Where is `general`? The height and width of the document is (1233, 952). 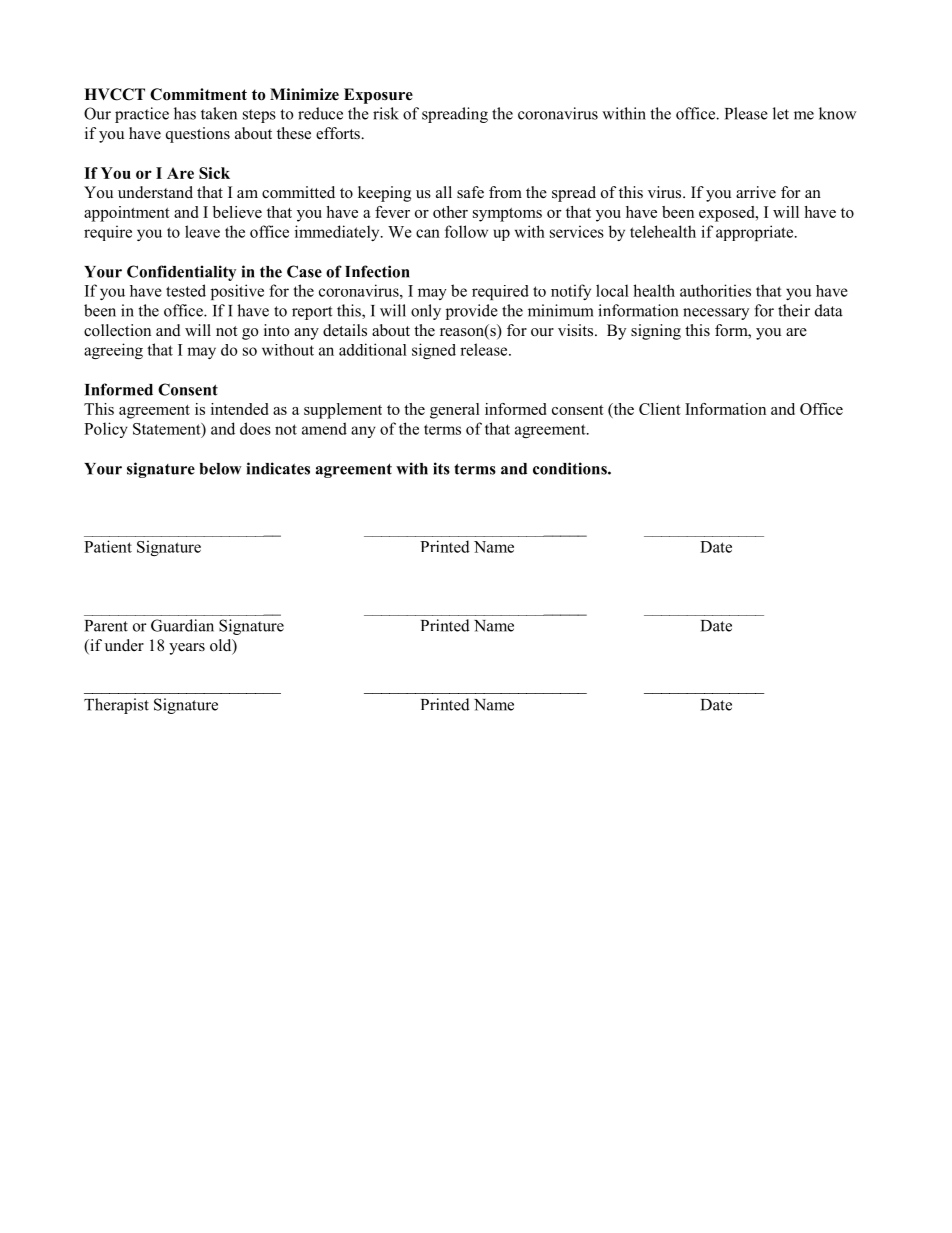
general is located at coordinates (455, 411).
